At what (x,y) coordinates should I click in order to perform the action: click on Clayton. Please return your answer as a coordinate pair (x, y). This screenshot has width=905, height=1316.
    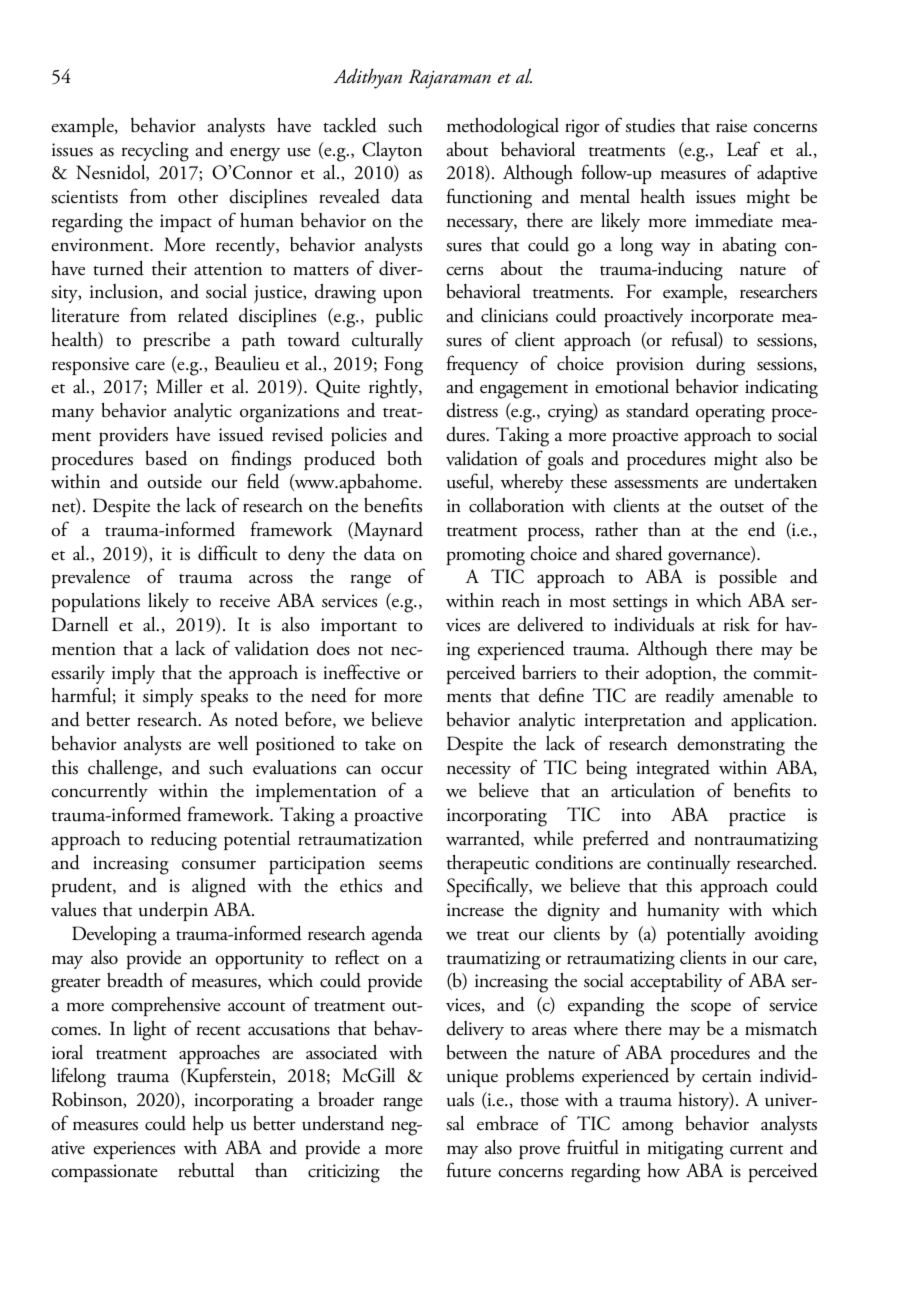
    Looking at the image, I should click on (392, 151).
